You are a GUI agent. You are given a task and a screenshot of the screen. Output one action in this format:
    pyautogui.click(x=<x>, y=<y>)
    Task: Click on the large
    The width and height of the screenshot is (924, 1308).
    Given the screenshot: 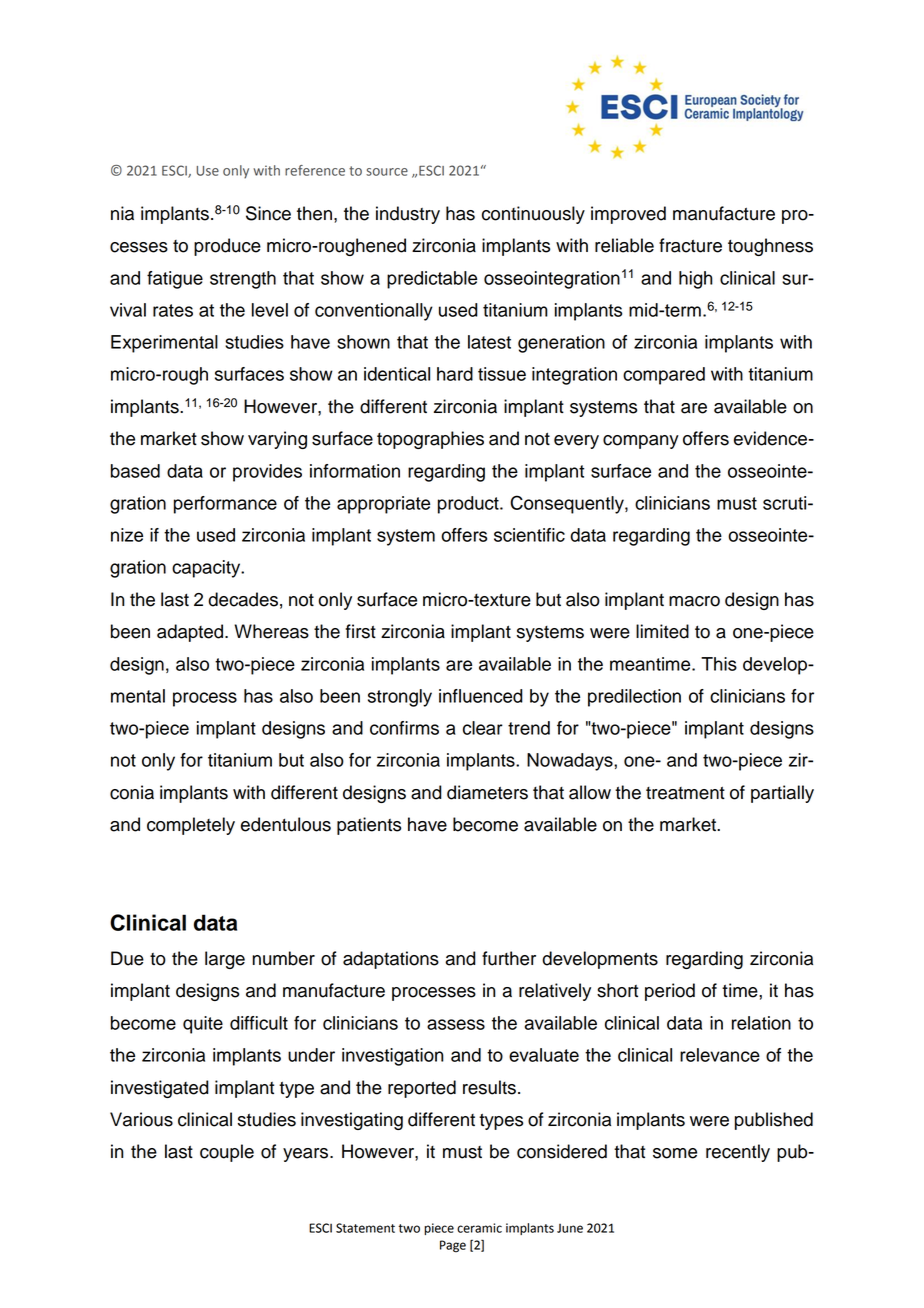 What is the action you would take?
    pyautogui.click(x=225, y=960)
